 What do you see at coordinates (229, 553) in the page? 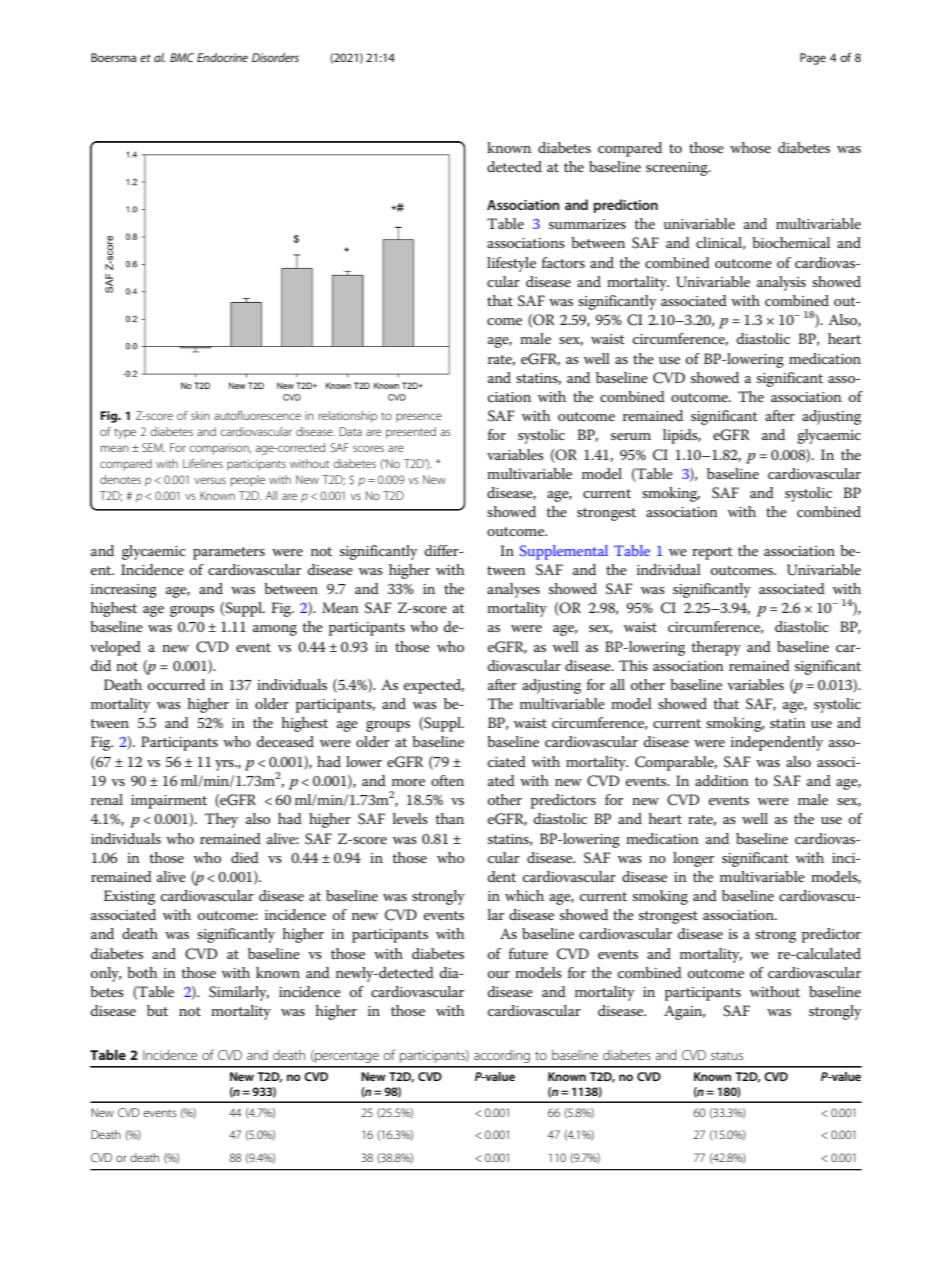
I see `parameters` at bounding box center [229, 553].
